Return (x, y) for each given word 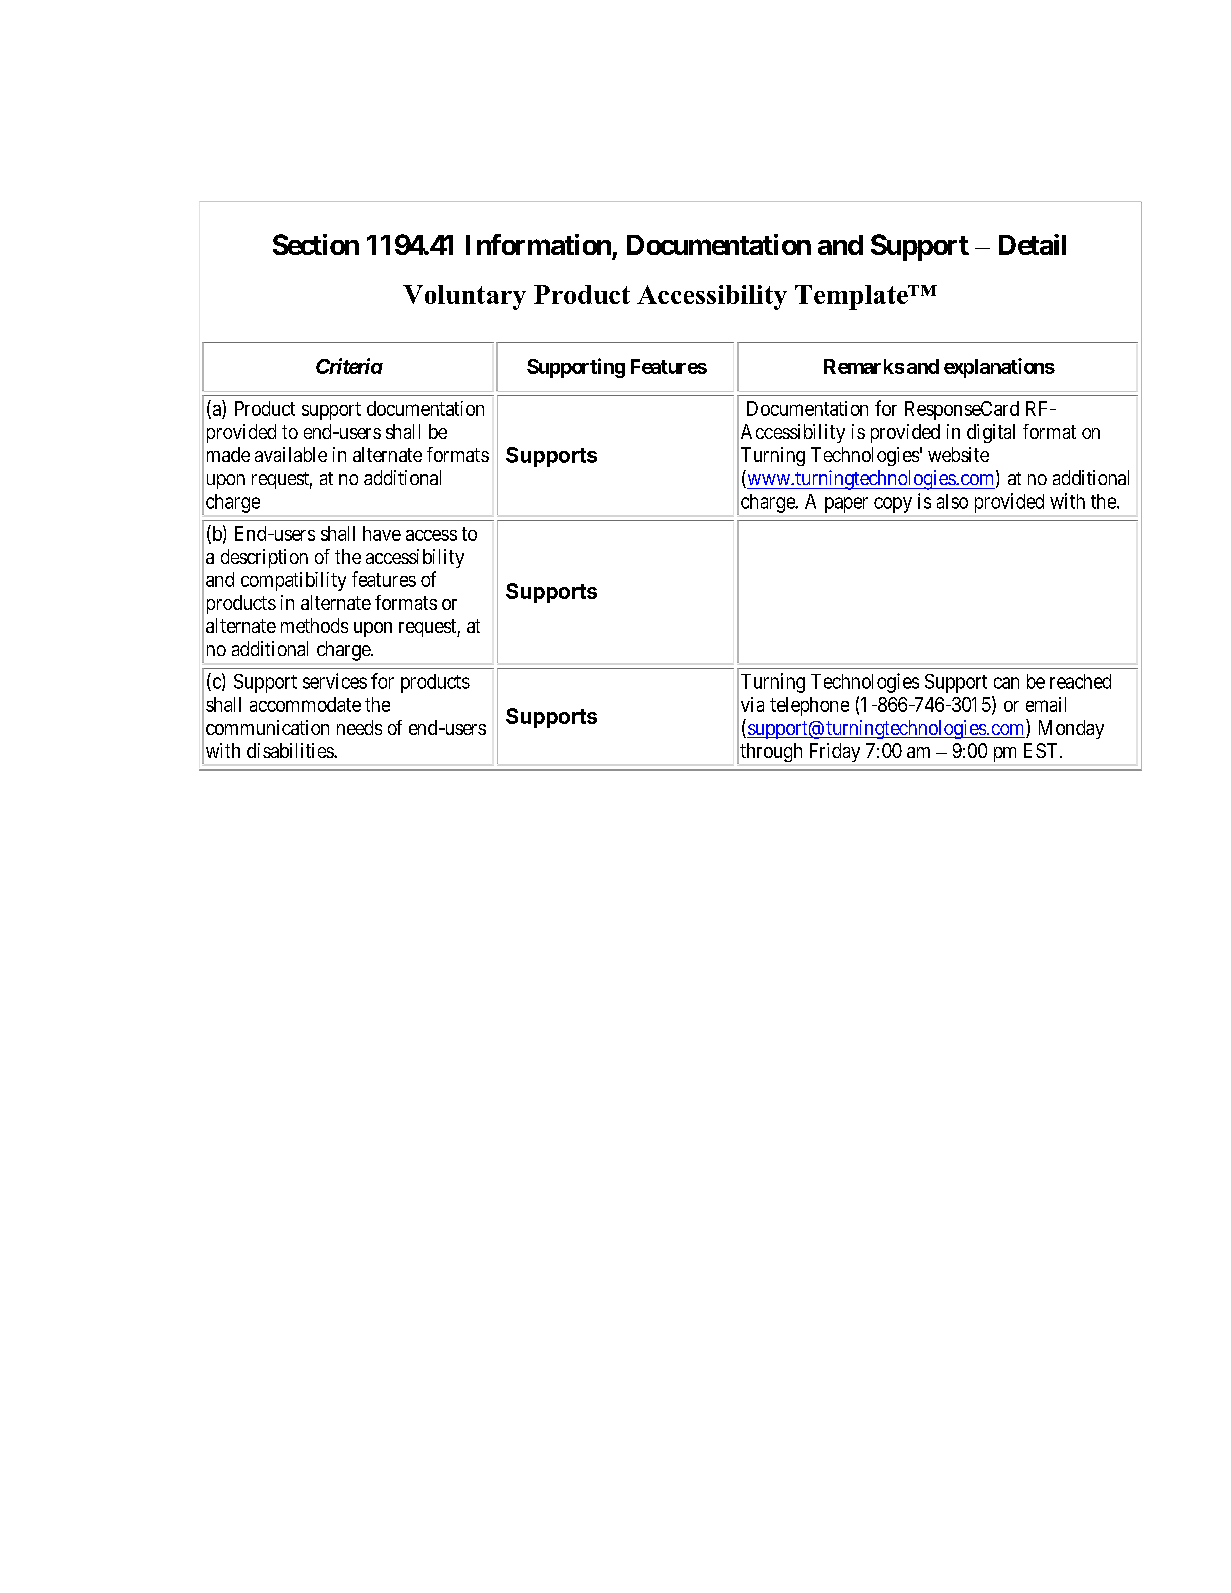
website (958, 454)
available (291, 454)
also (952, 501)
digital (991, 433)
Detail (1032, 244)
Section (316, 244)
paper (846, 505)
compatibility (293, 581)
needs (359, 727)
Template (852, 297)
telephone (809, 706)
